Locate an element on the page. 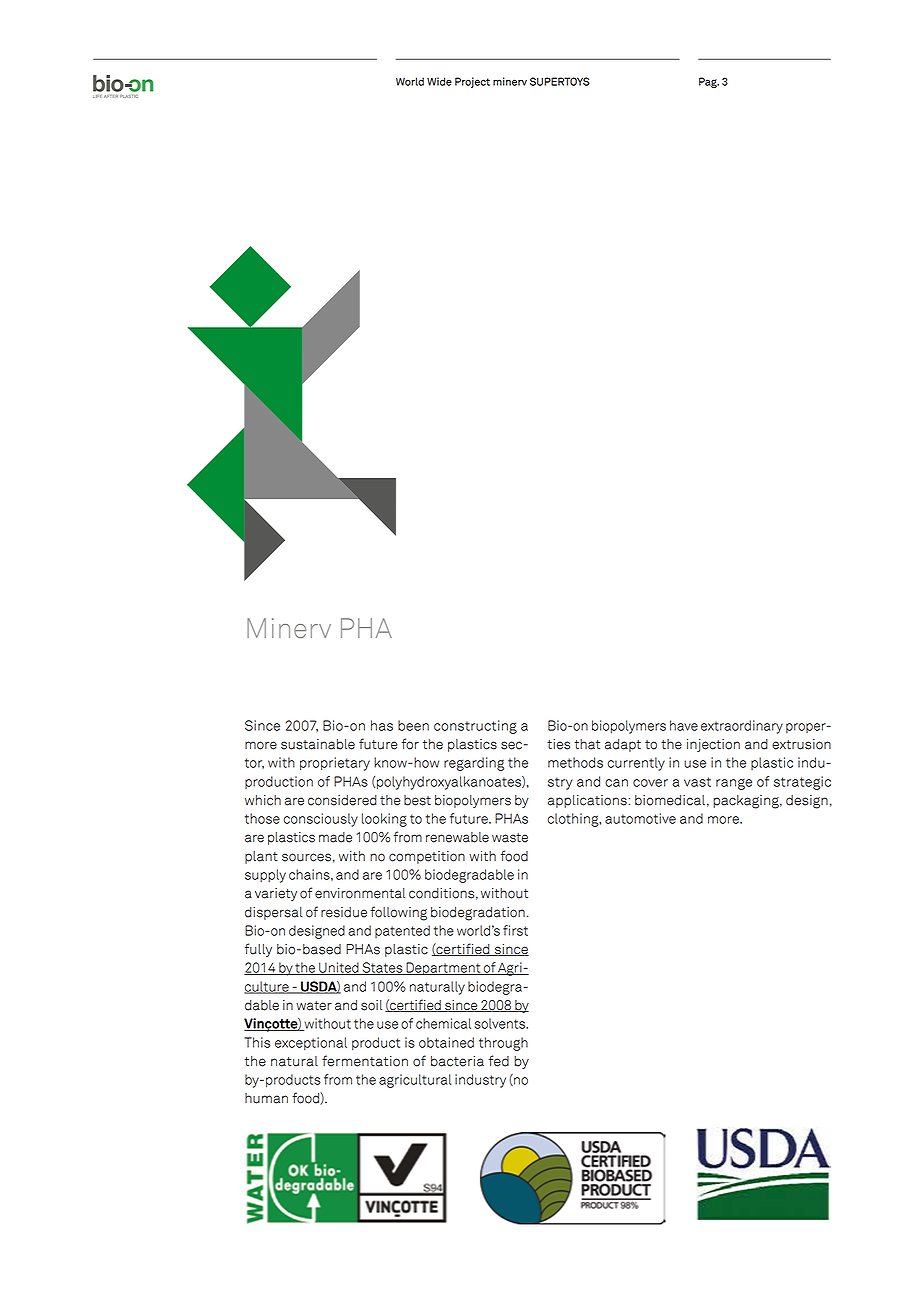  Pag is located at coordinates (709, 82).
